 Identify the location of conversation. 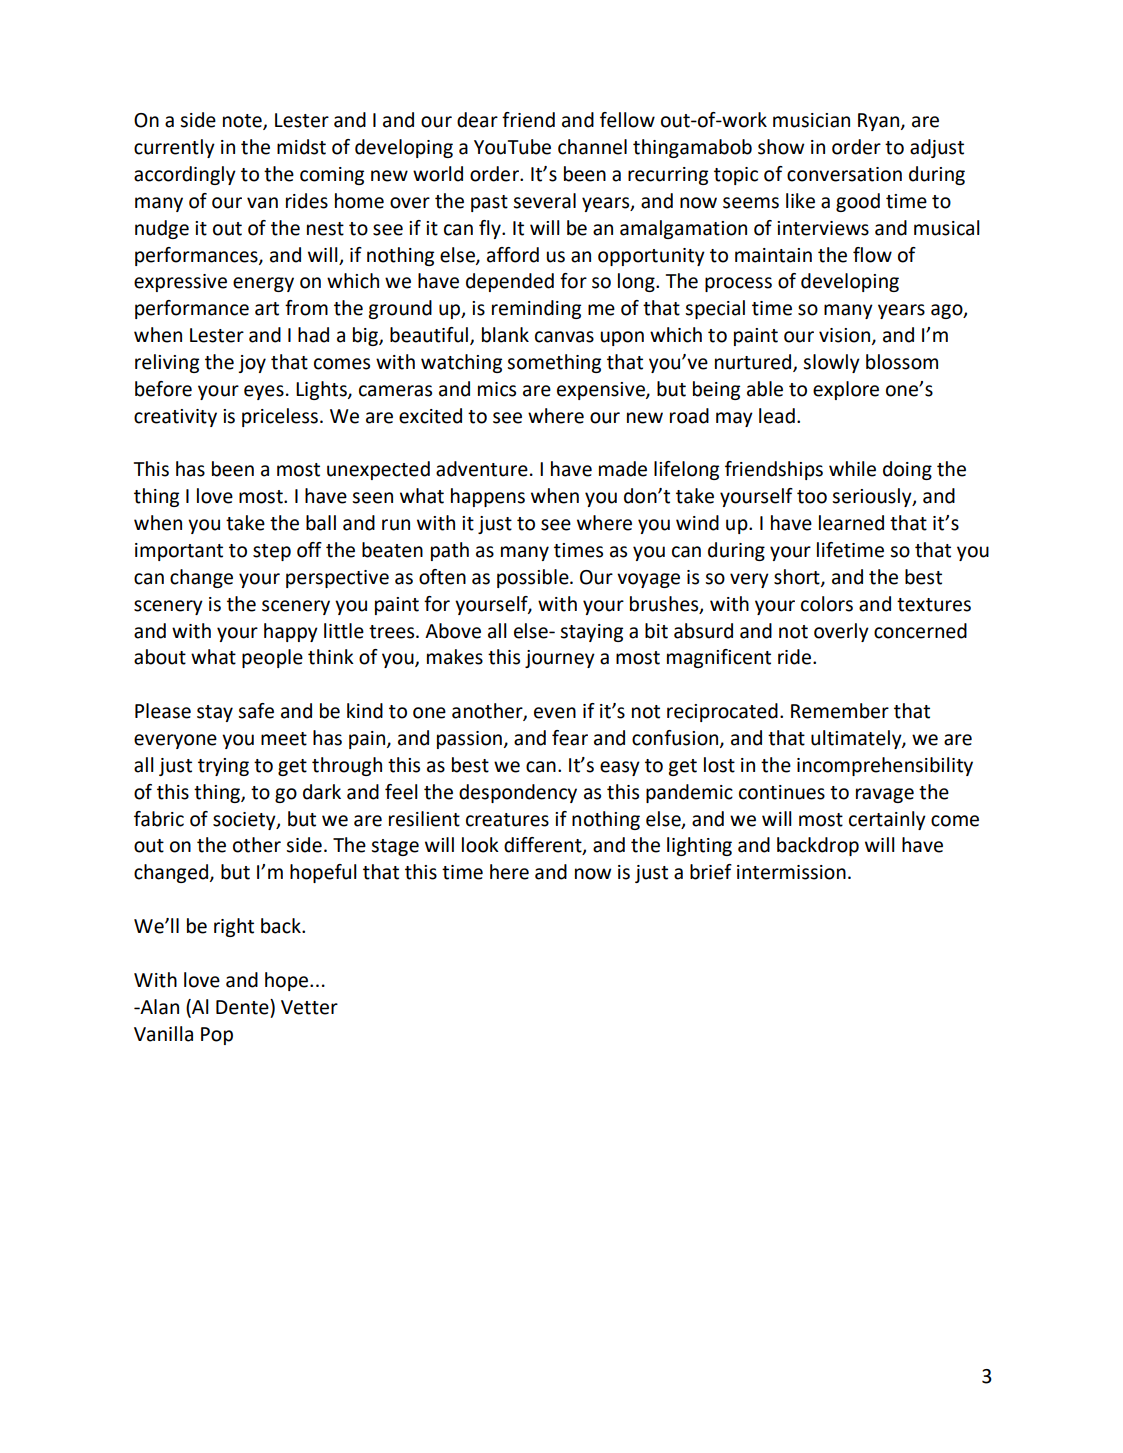
(844, 174).
